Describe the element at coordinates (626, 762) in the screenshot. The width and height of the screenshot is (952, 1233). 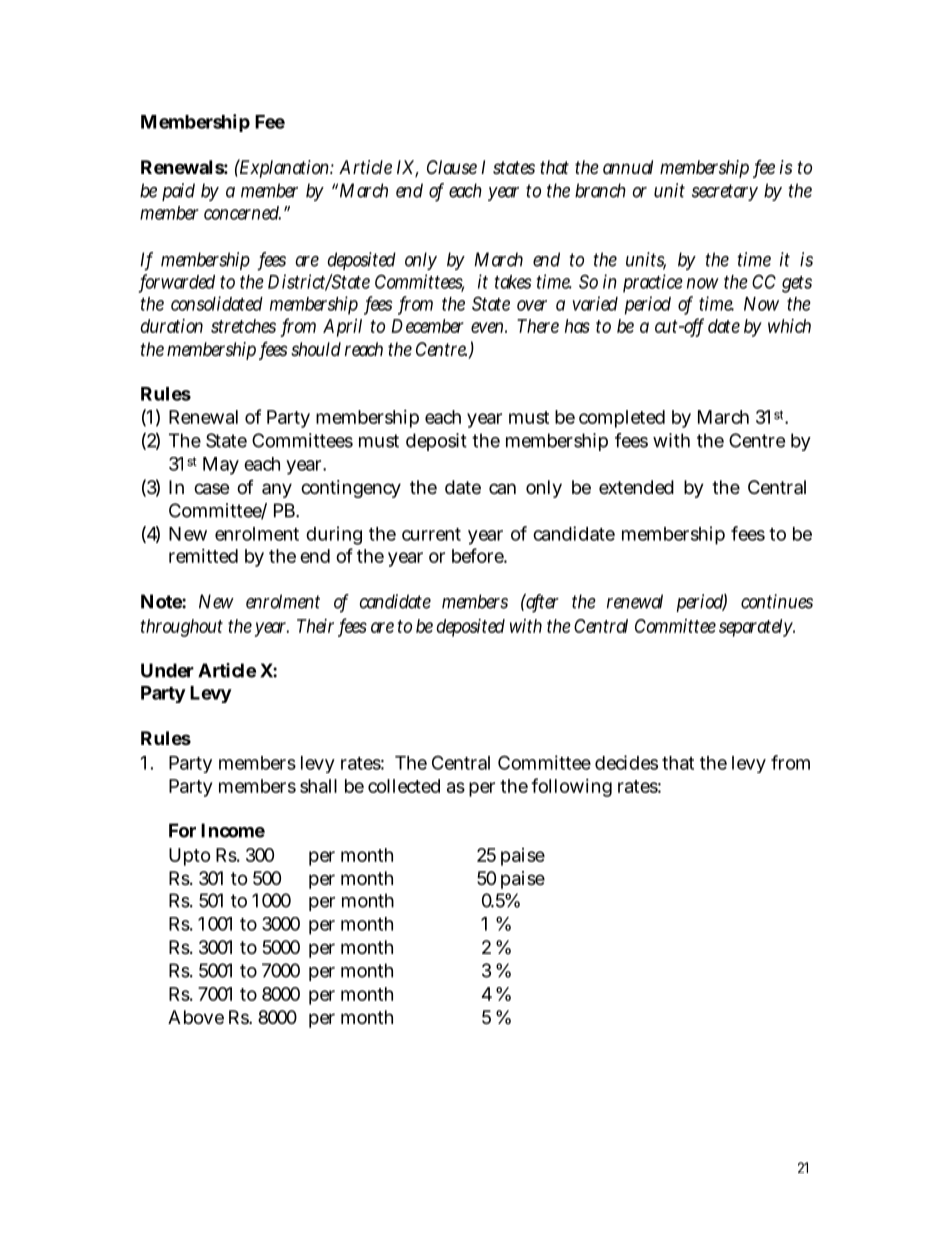
I see `decides` at that location.
